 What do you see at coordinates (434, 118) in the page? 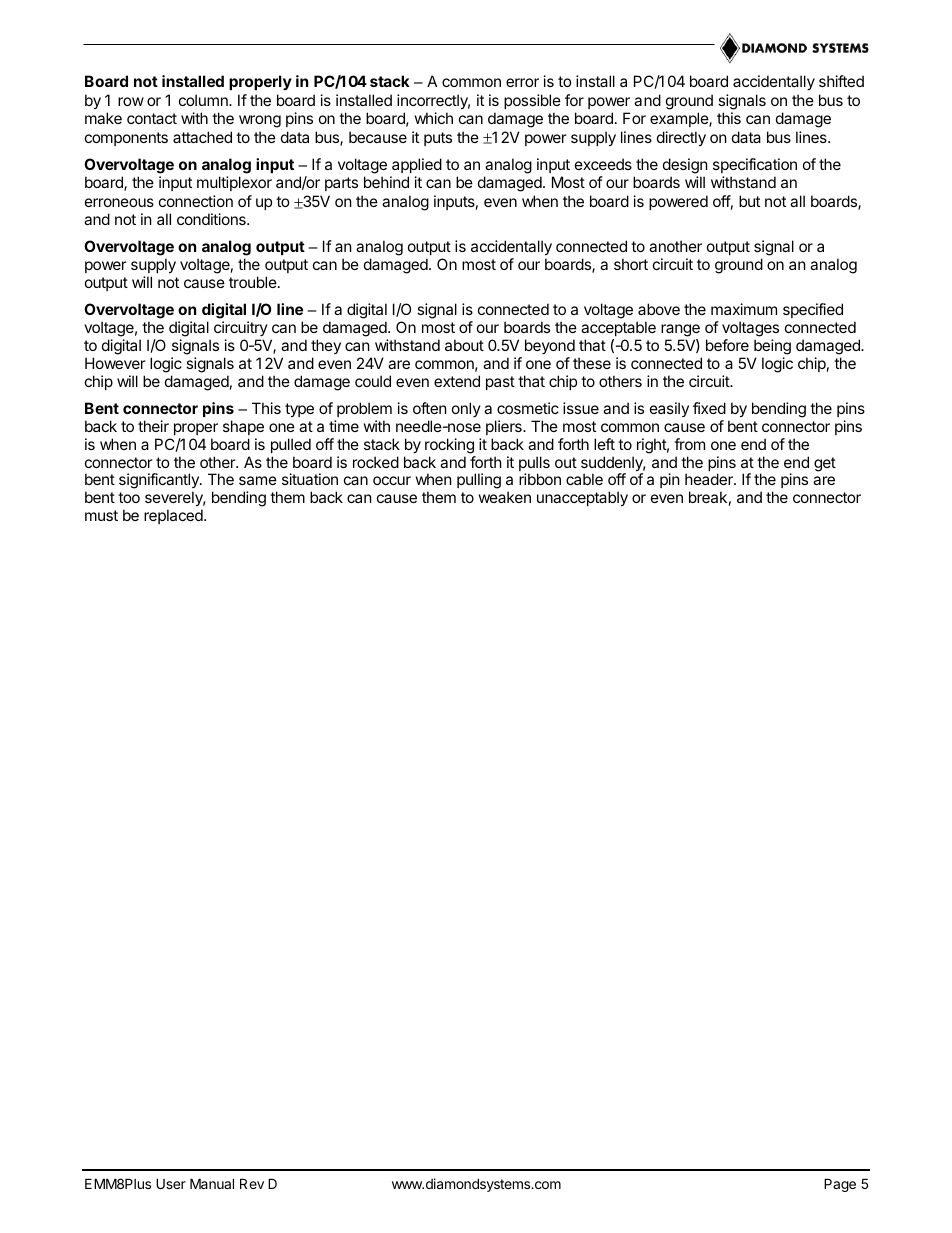
I see `which` at bounding box center [434, 118].
